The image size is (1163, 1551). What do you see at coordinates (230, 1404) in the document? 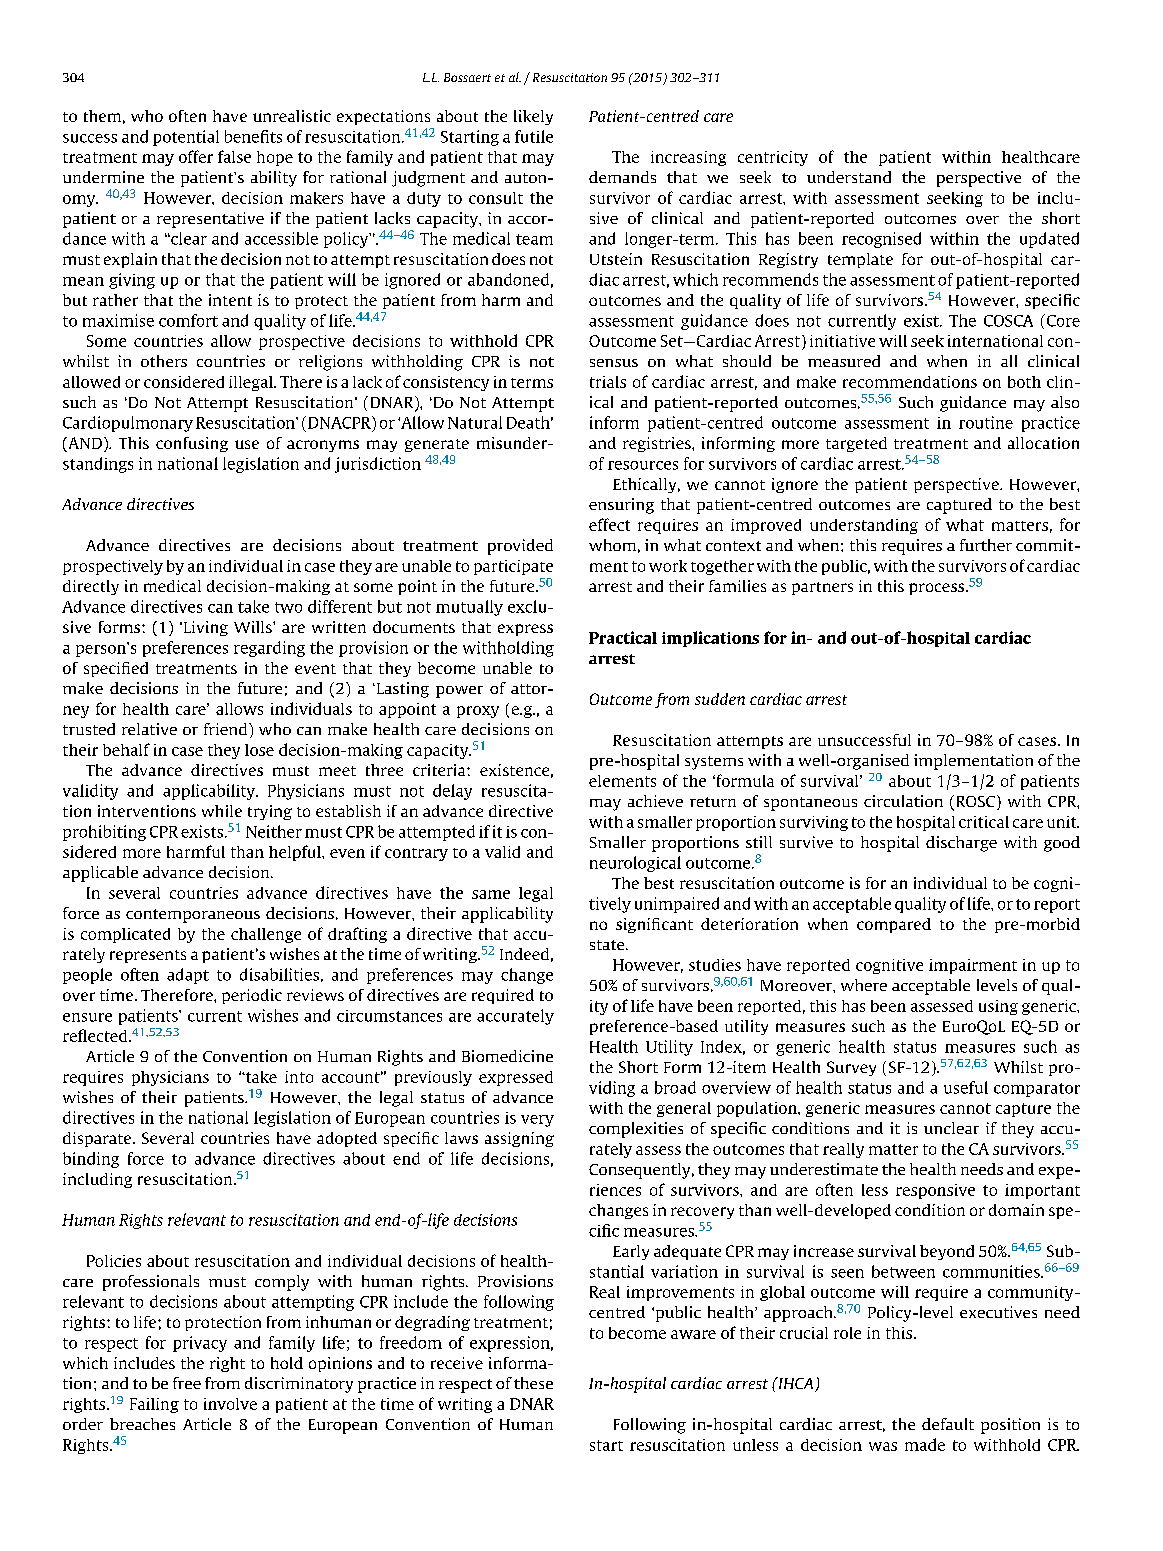
I see `involve` at bounding box center [230, 1404].
